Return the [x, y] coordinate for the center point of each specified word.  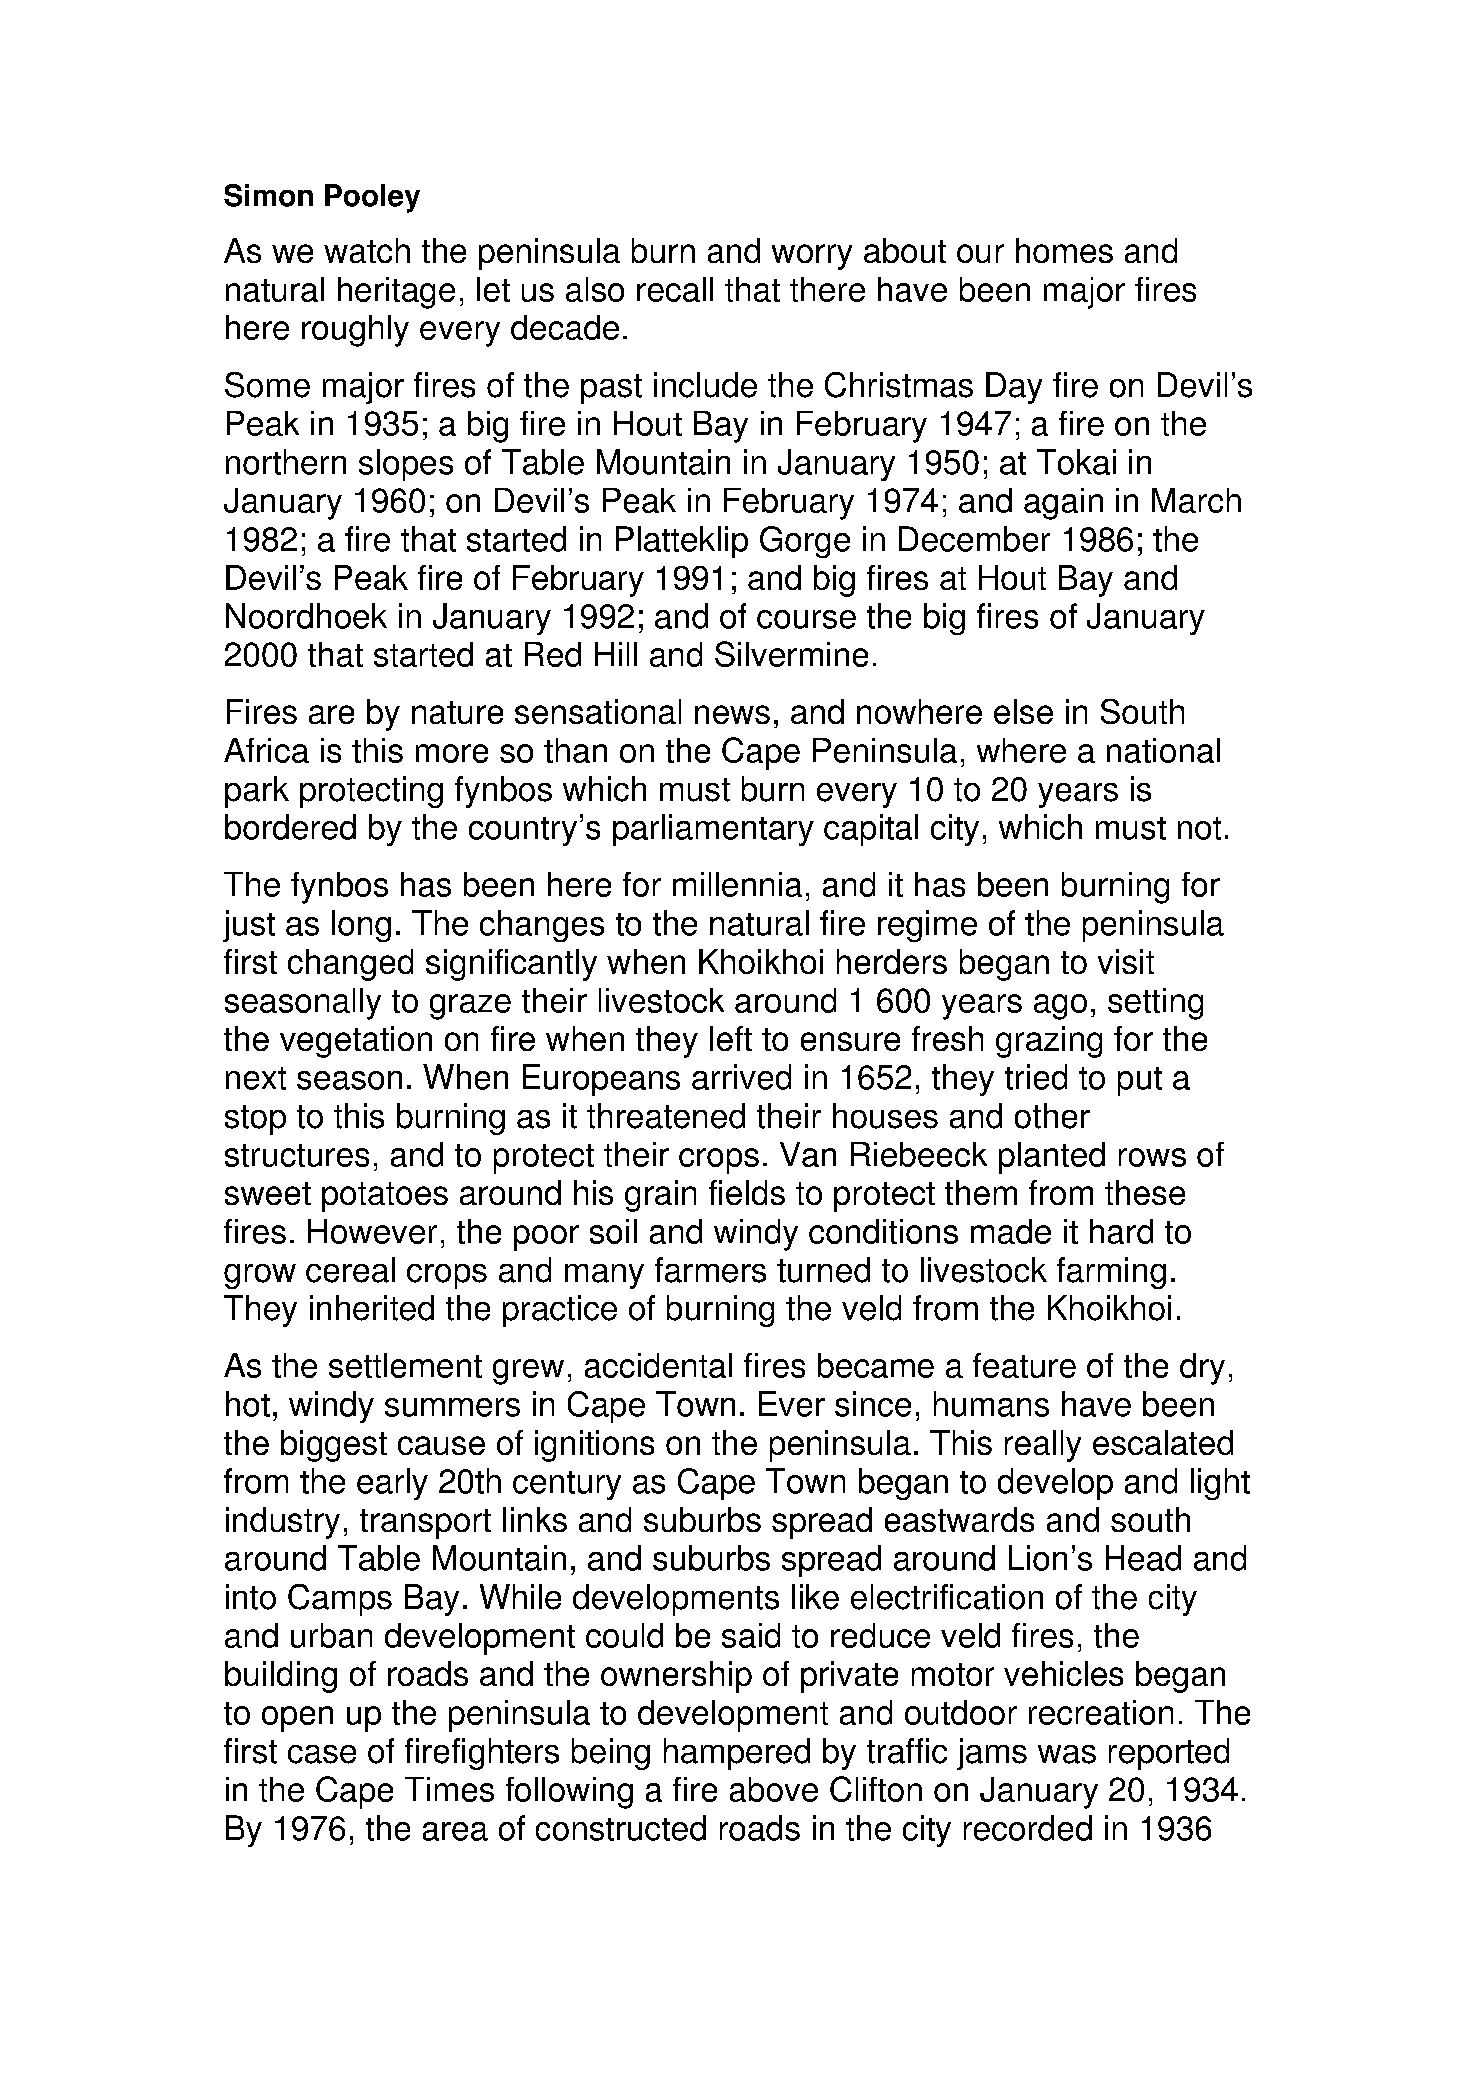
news [732, 714]
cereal [350, 1270]
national [1163, 750]
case [322, 1754]
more [452, 753]
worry [812, 257]
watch [367, 250]
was [1067, 1754]
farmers [710, 1270]
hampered [737, 1754]
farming [1111, 1273]
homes [1064, 250]
